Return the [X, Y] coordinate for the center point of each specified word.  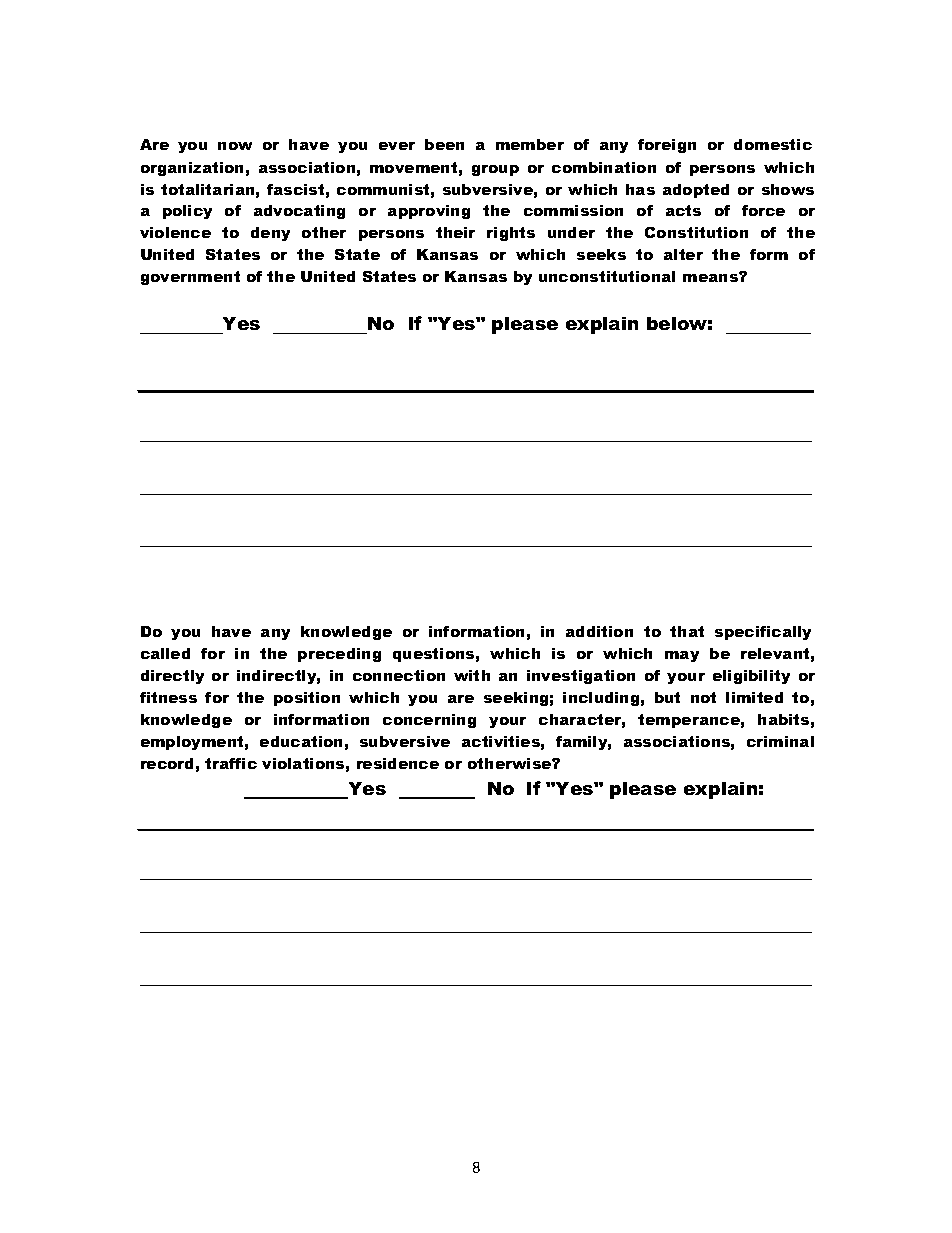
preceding [339, 655]
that [687, 631]
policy [187, 212]
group [495, 170]
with [472, 675]
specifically [763, 633]
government [190, 278]
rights [511, 234]
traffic [231, 763]
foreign [667, 146]
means [711, 277]
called [165, 653]
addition [599, 631]
